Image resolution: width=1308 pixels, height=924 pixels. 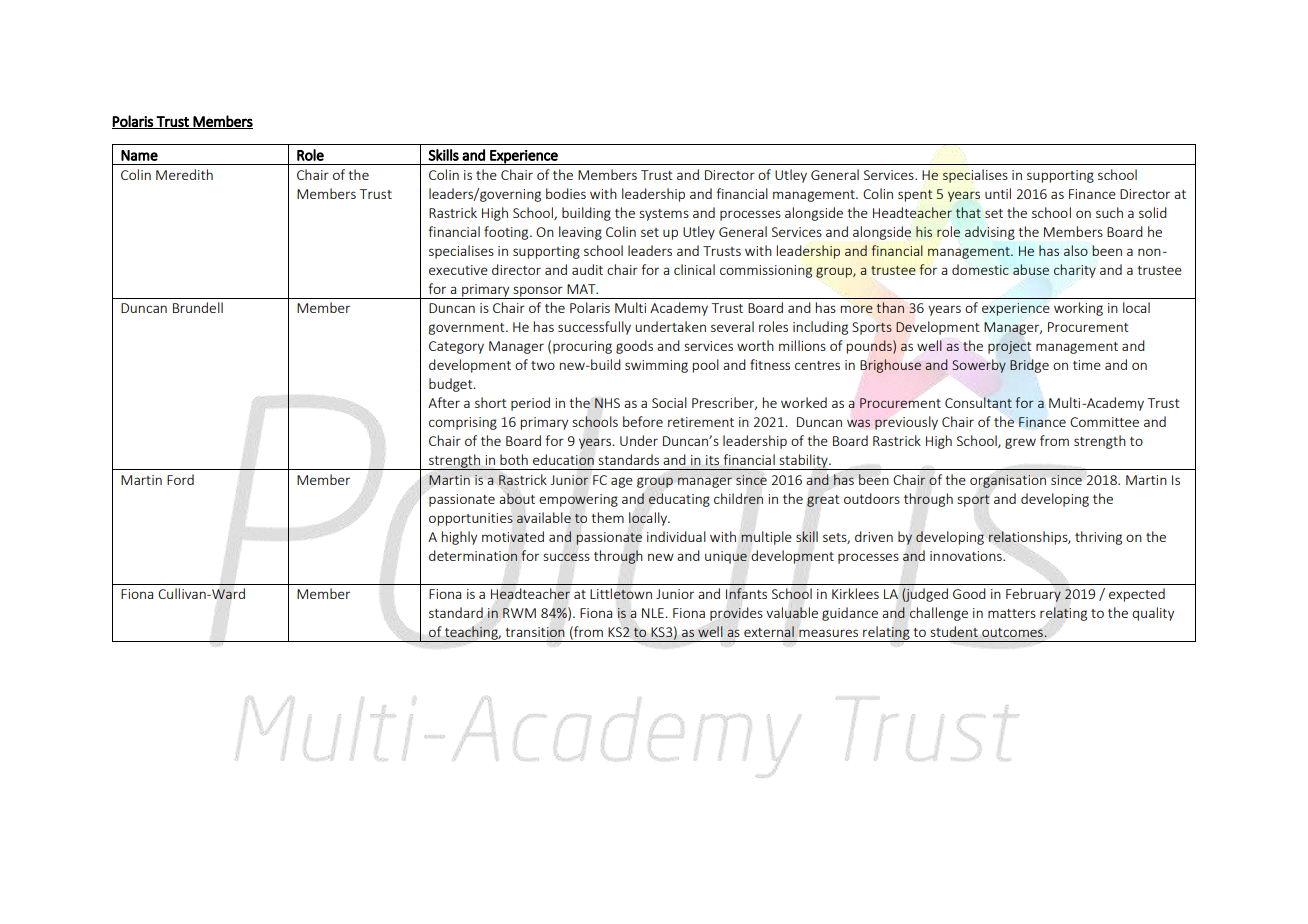 I want to click on its, so click(x=712, y=460).
